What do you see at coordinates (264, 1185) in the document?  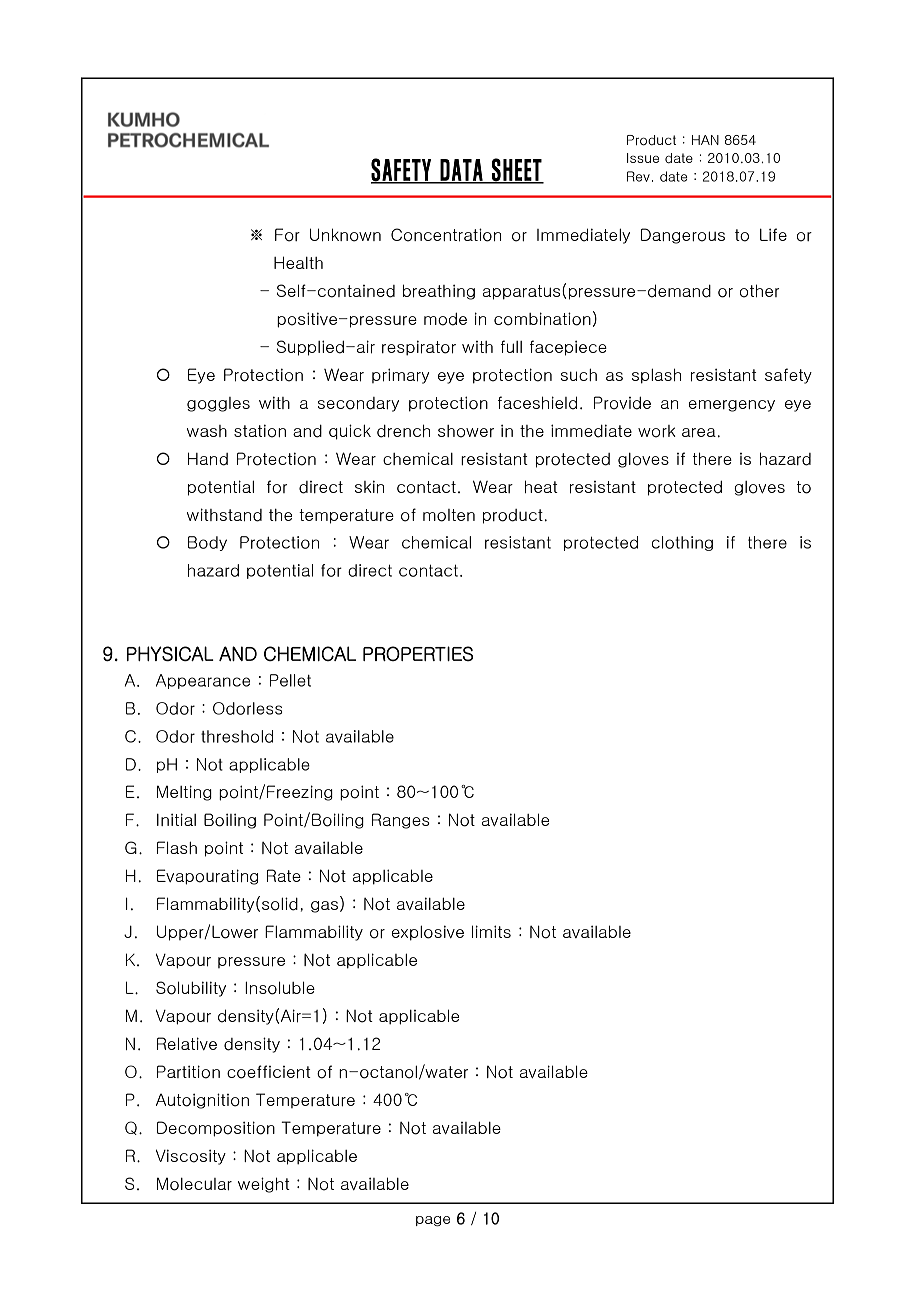 I see `weight` at bounding box center [264, 1185].
